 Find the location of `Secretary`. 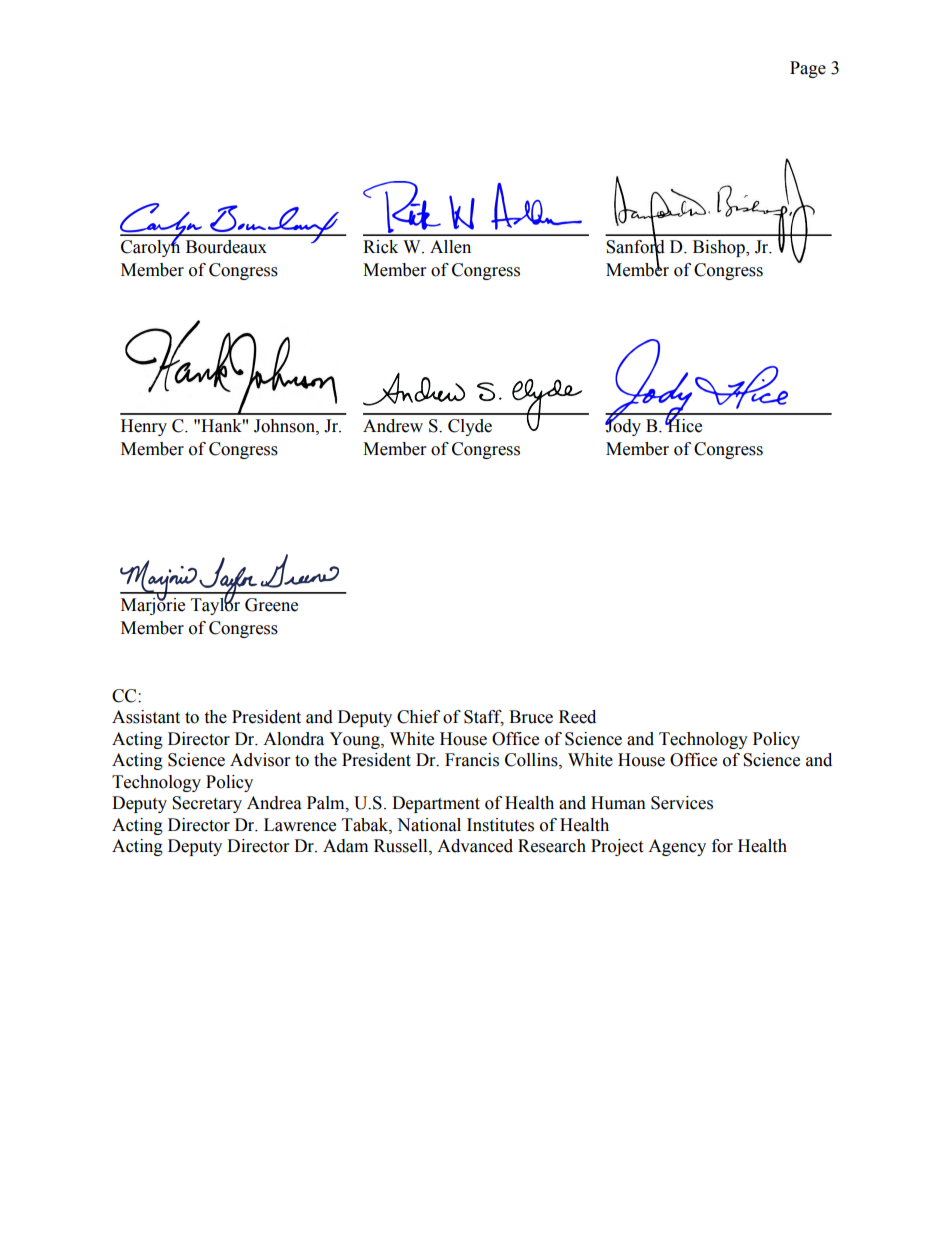

Secretary is located at coordinates (207, 804).
